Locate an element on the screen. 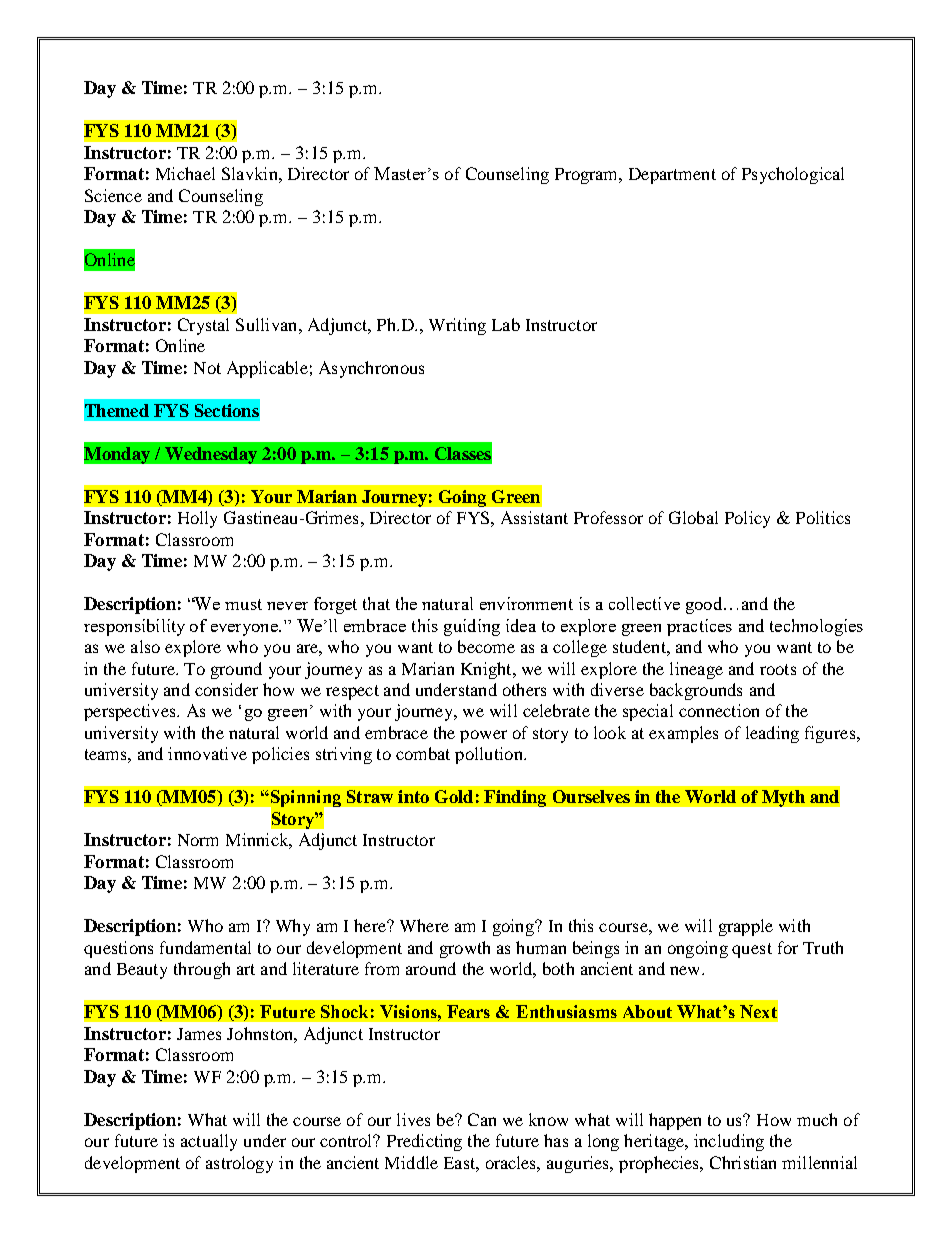 The image size is (952, 1233). growth is located at coordinates (465, 949).
